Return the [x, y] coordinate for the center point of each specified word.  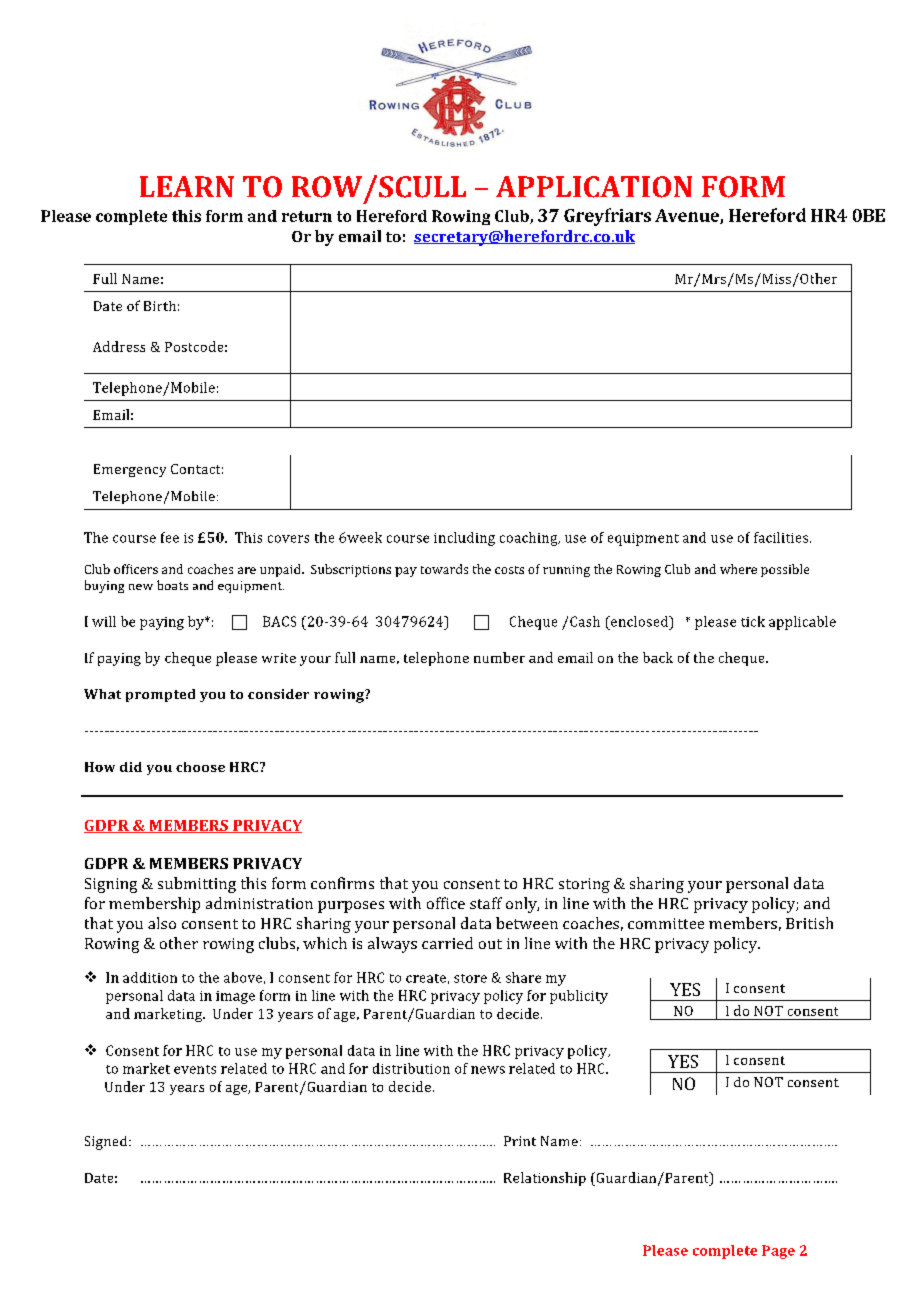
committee [666, 923]
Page [778, 1252]
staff [486, 903]
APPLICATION [594, 187]
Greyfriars [607, 217]
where [738, 569]
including [464, 539]
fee [170, 537]
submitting [197, 885]
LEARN [187, 186]
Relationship [545, 1179]
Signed [107, 1143]
